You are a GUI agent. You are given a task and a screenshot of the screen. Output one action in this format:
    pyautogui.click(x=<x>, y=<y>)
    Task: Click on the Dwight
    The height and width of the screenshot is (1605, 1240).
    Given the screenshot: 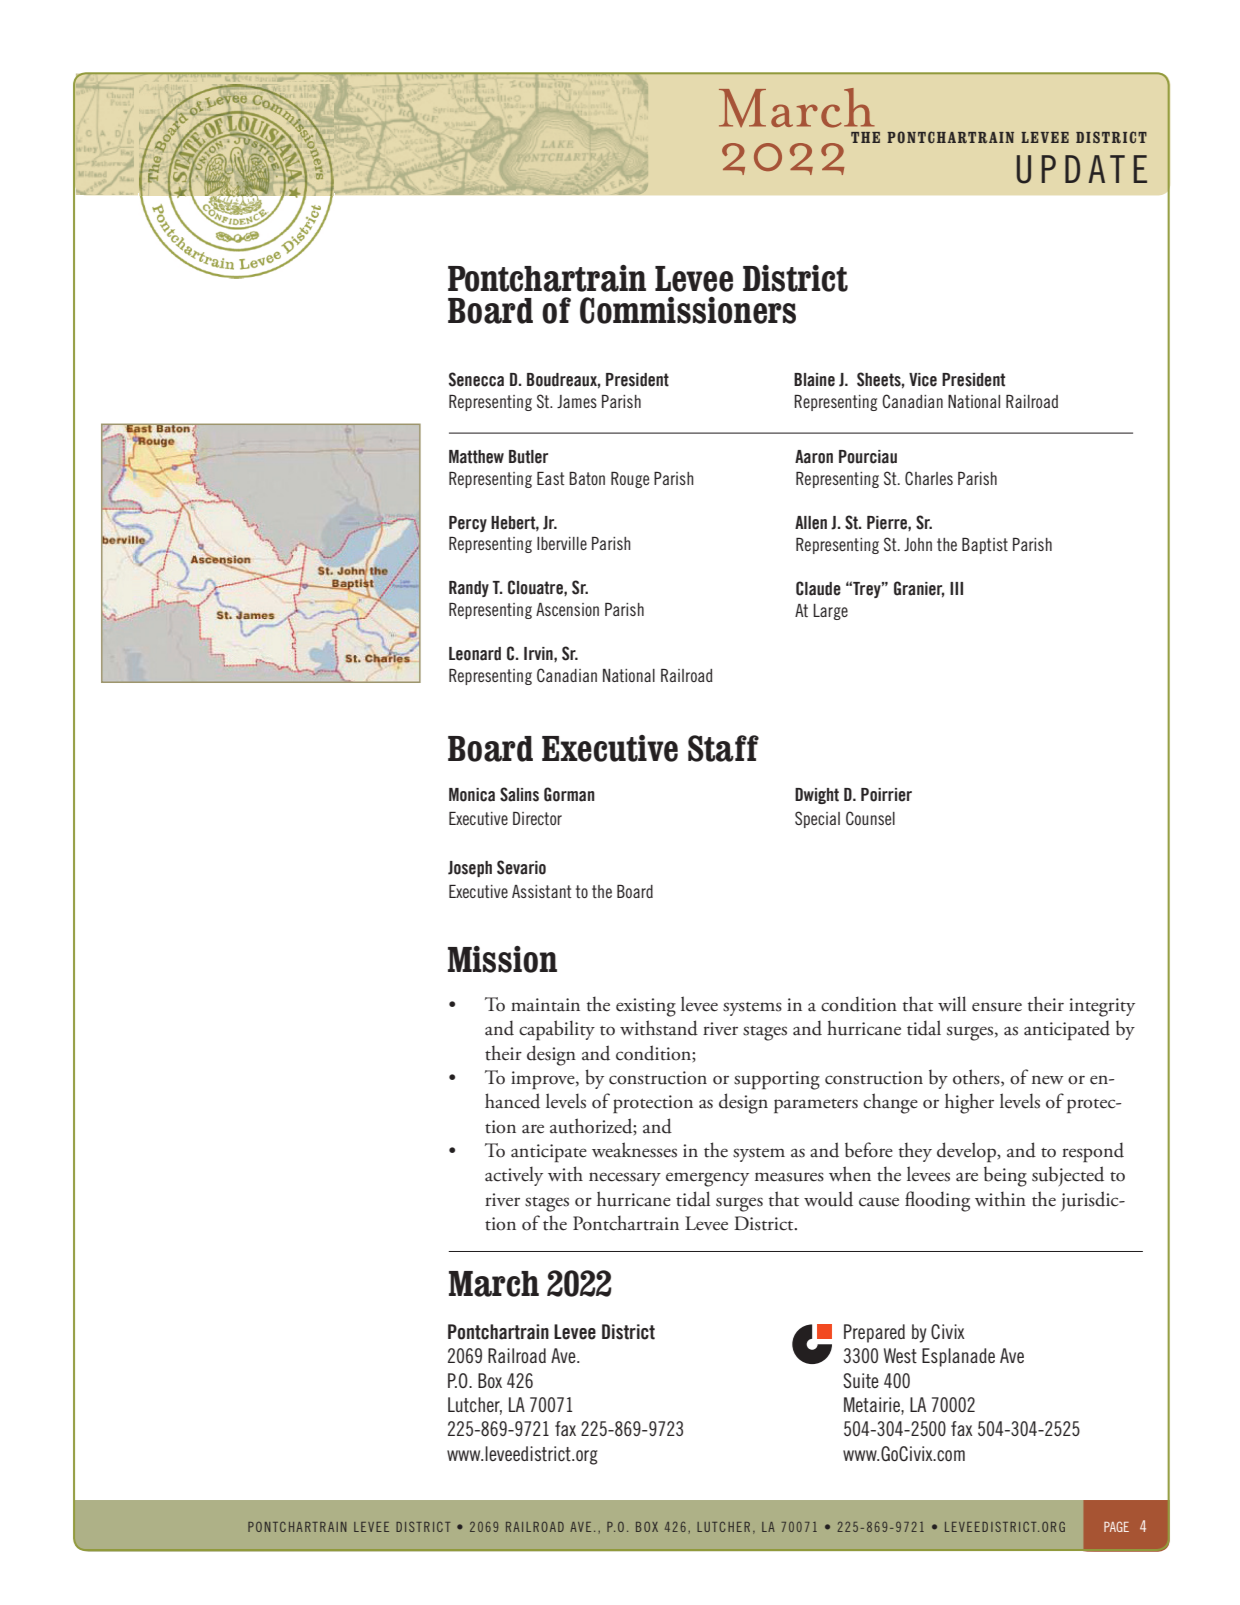 What is the action you would take?
    pyautogui.click(x=817, y=796)
